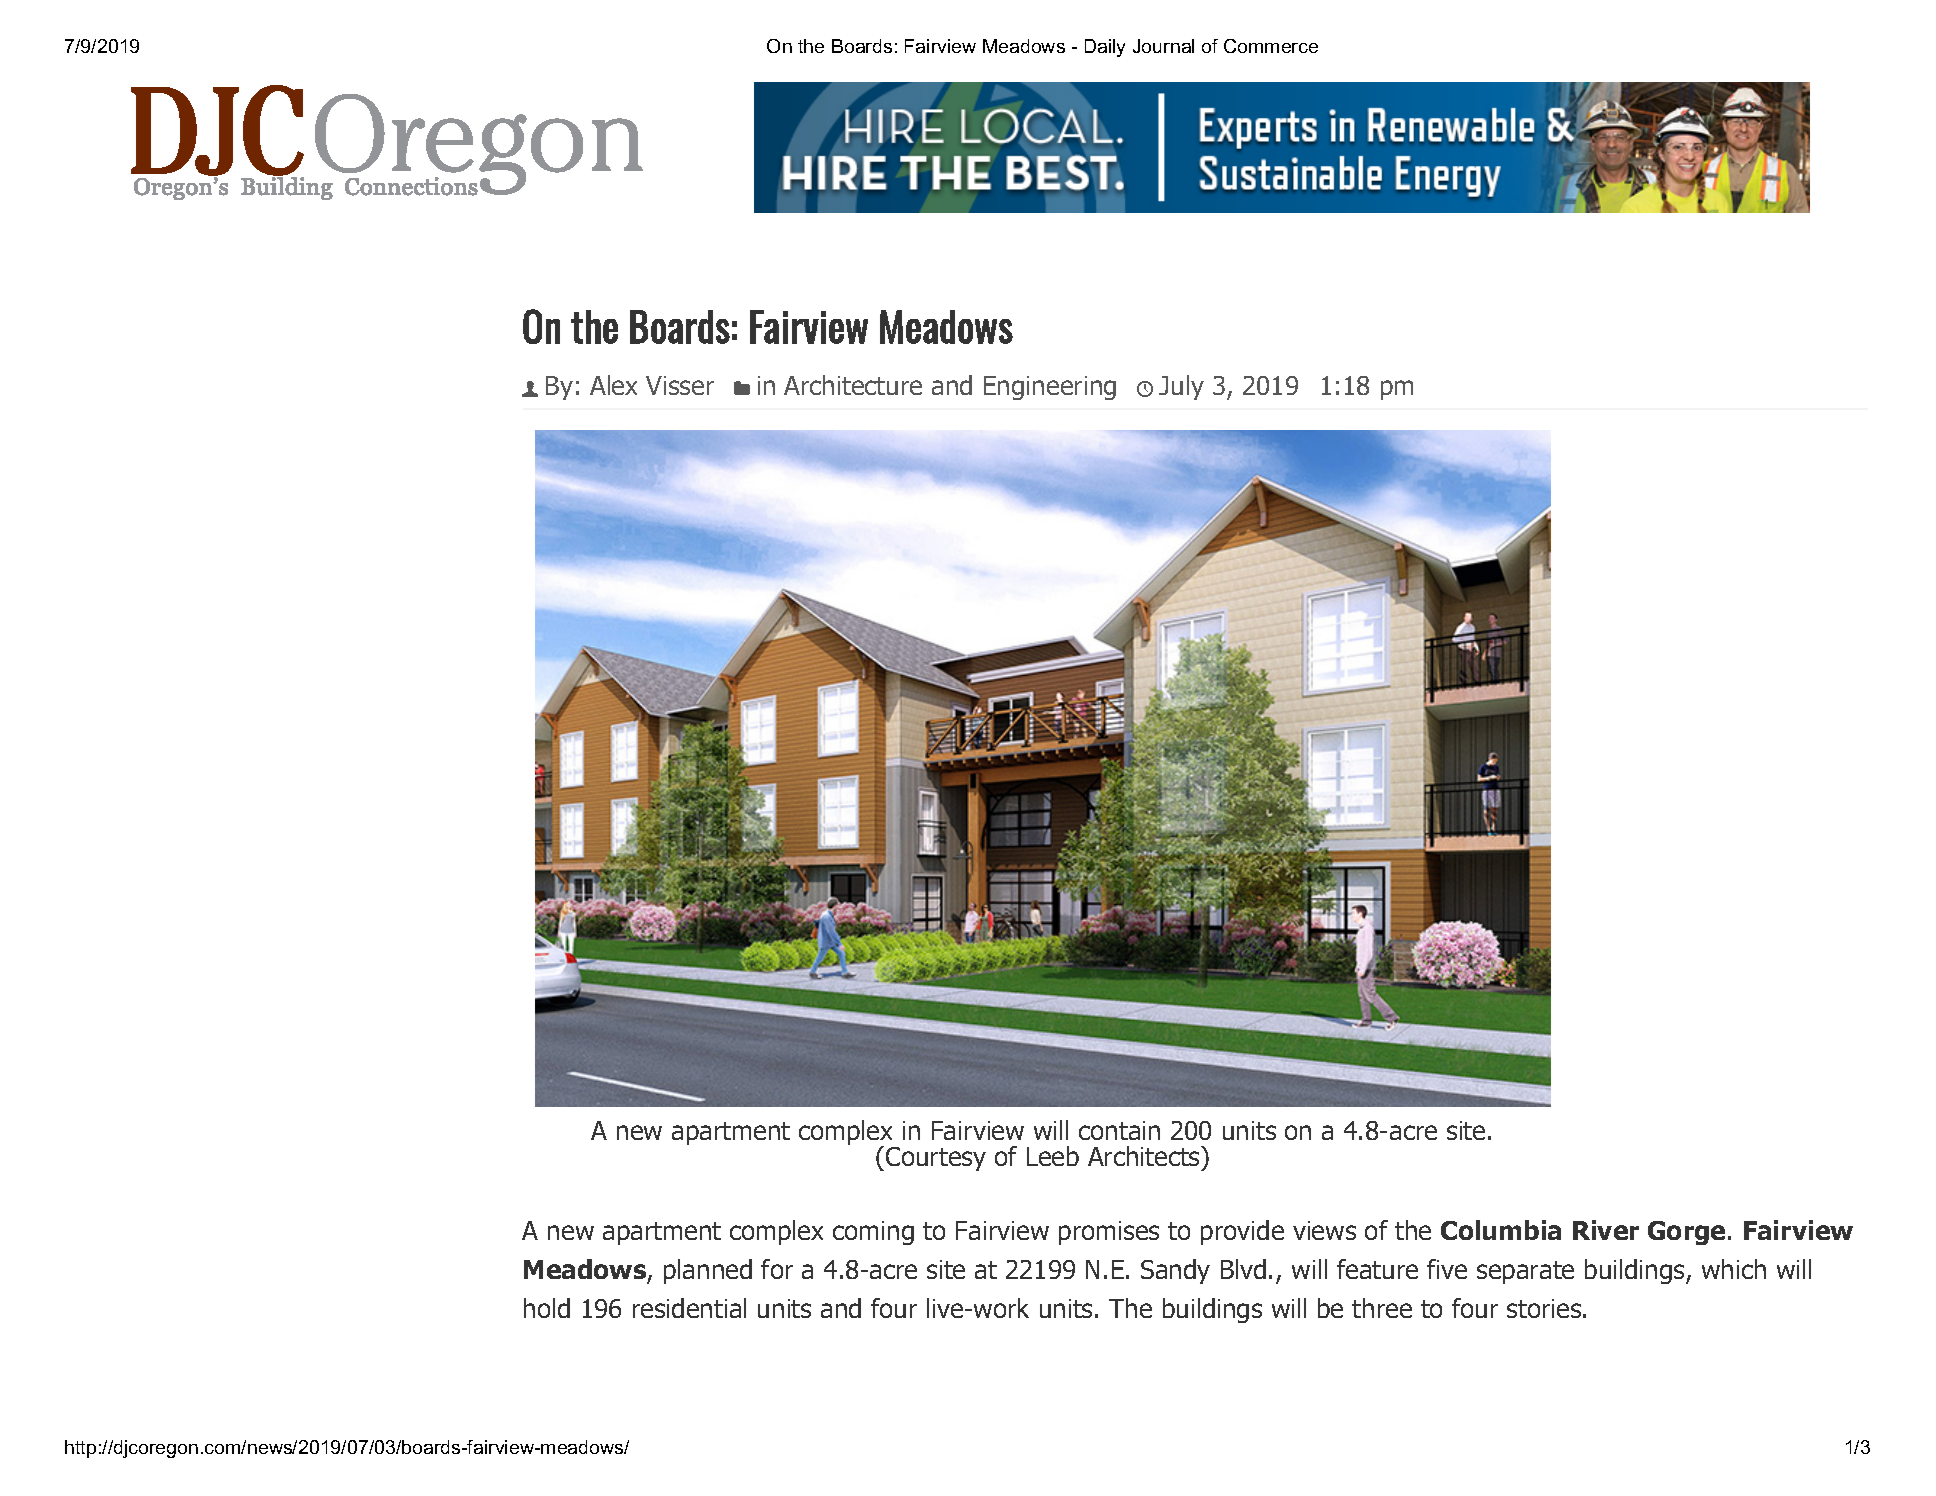 This document has height=1496, width=1936. What do you see at coordinates (1163, 46) in the document?
I see `Journal` at bounding box center [1163, 46].
